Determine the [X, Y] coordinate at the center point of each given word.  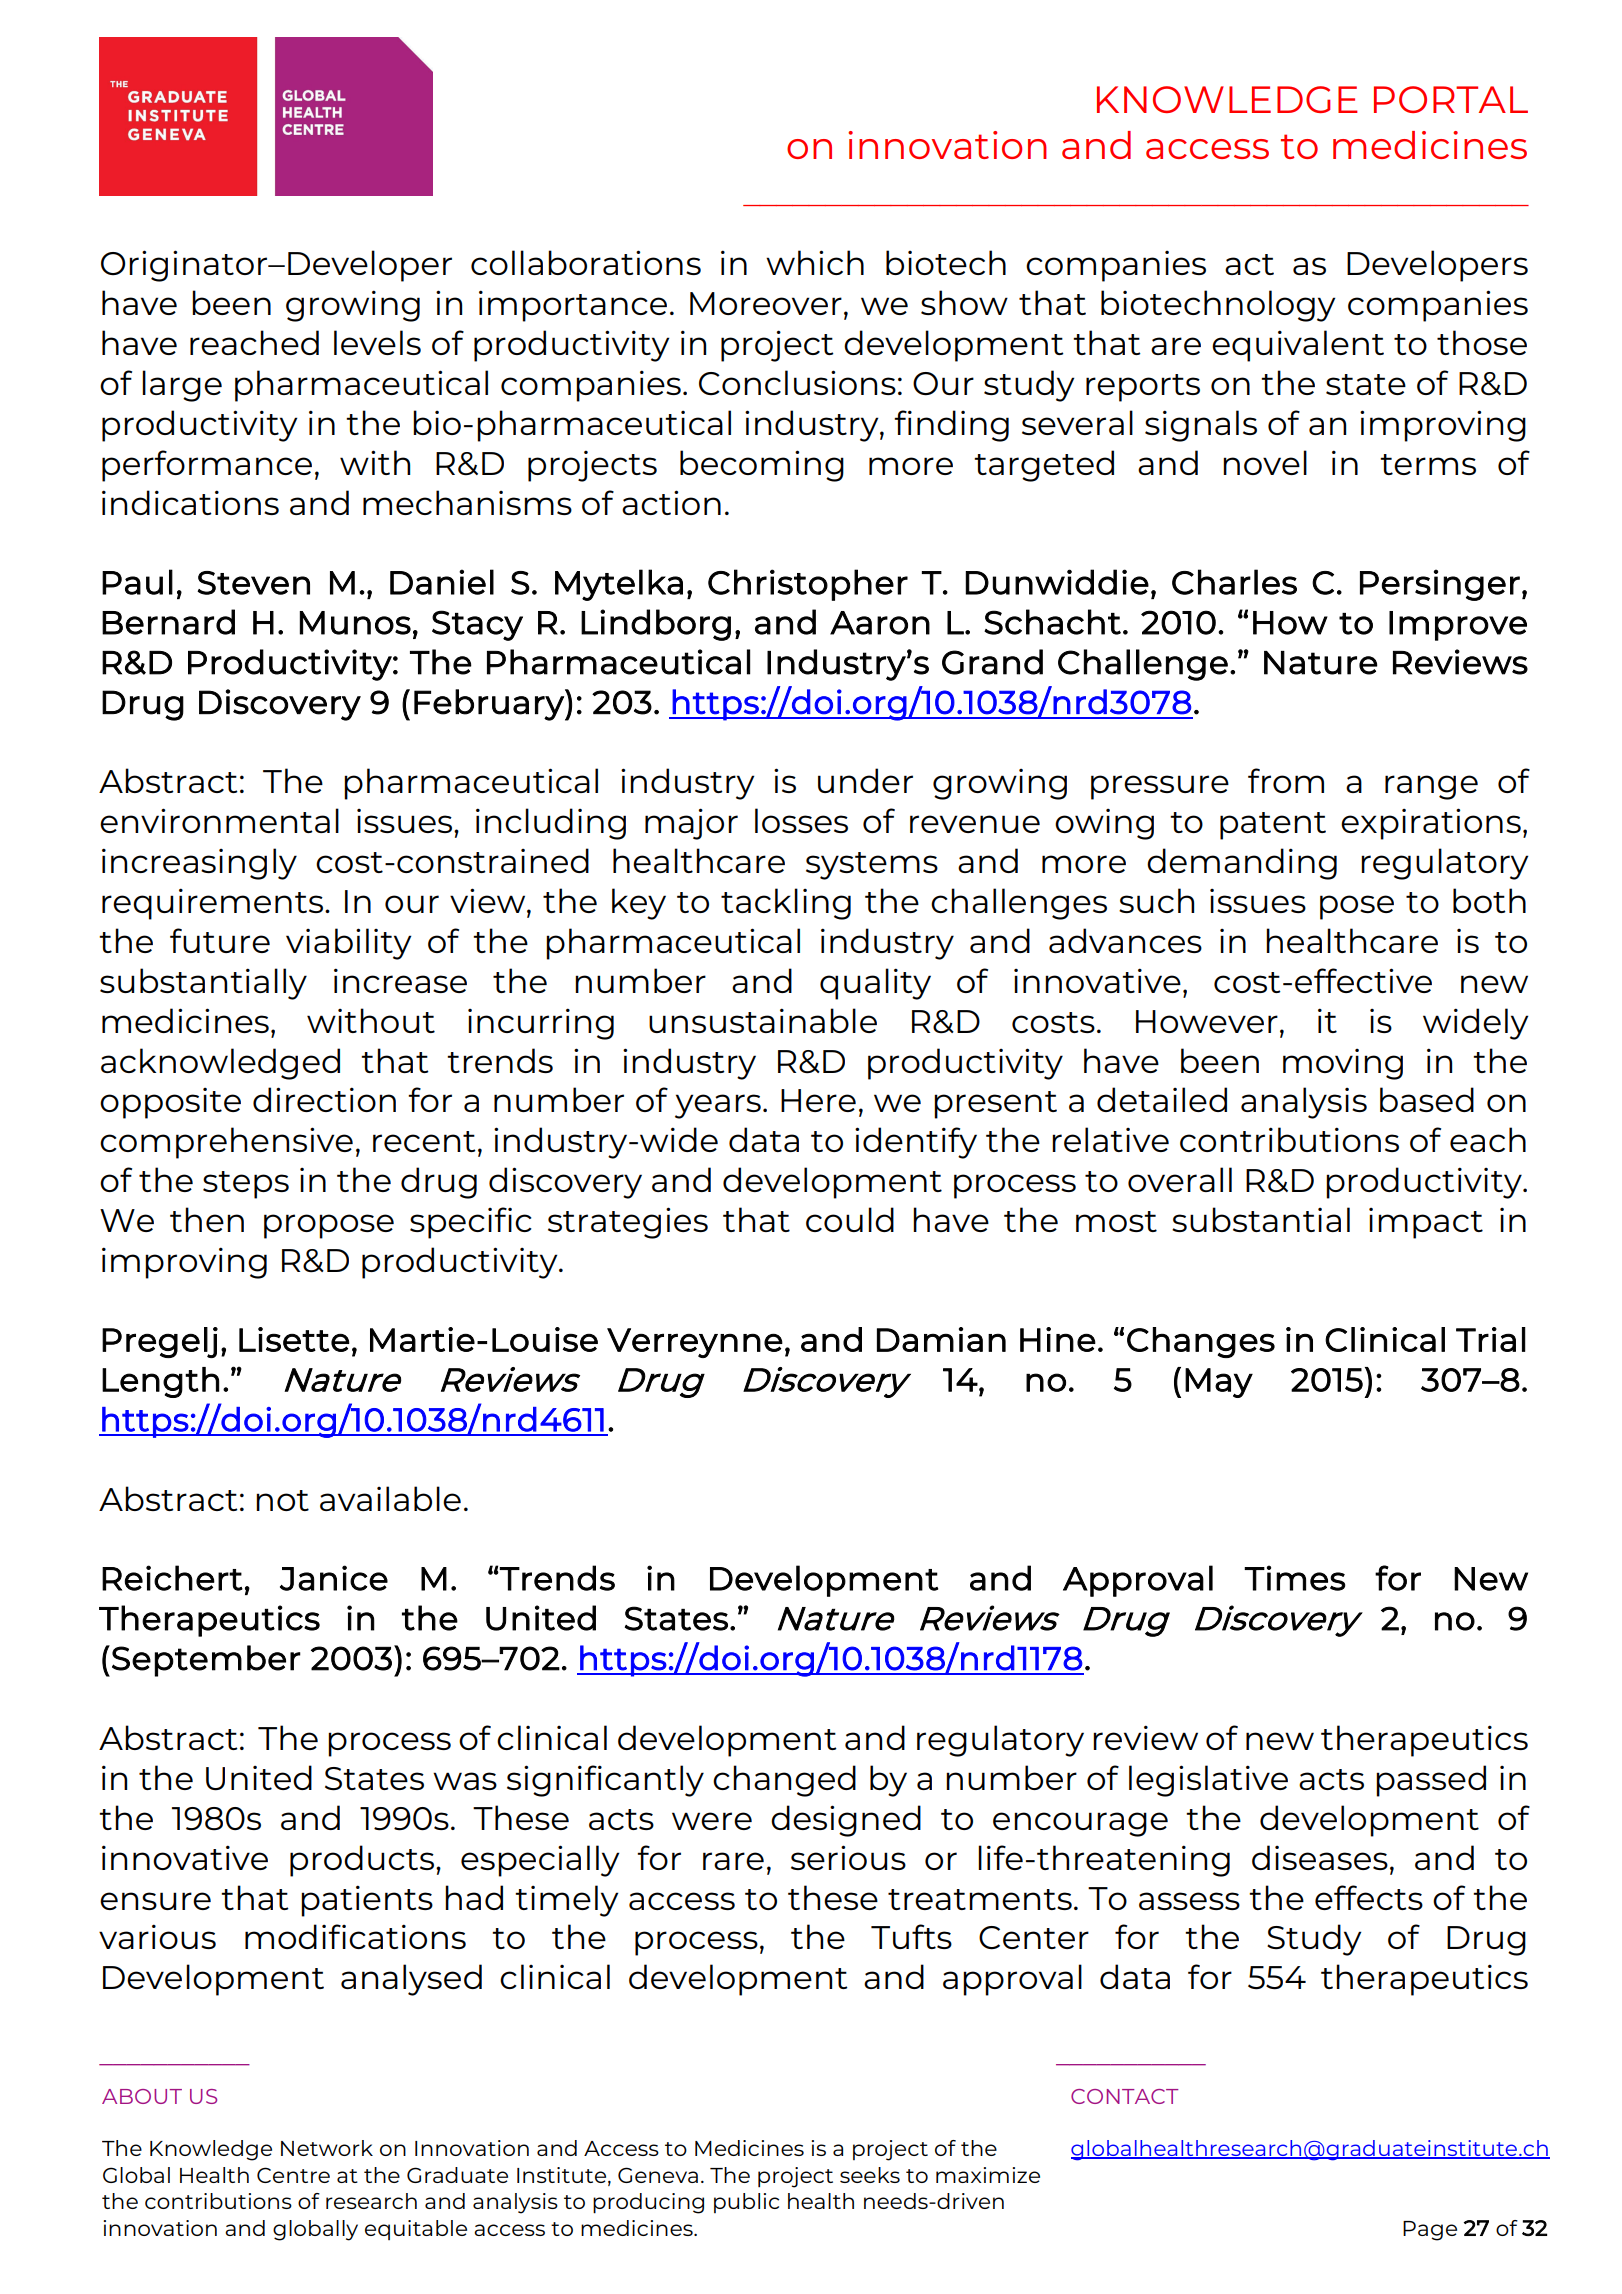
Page [1430, 2231]
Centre [293, 2175]
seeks [870, 2175]
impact [1426, 1223]
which [815, 262]
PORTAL [1451, 99]
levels [377, 342]
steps [246, 1185]
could [850, 1219]
